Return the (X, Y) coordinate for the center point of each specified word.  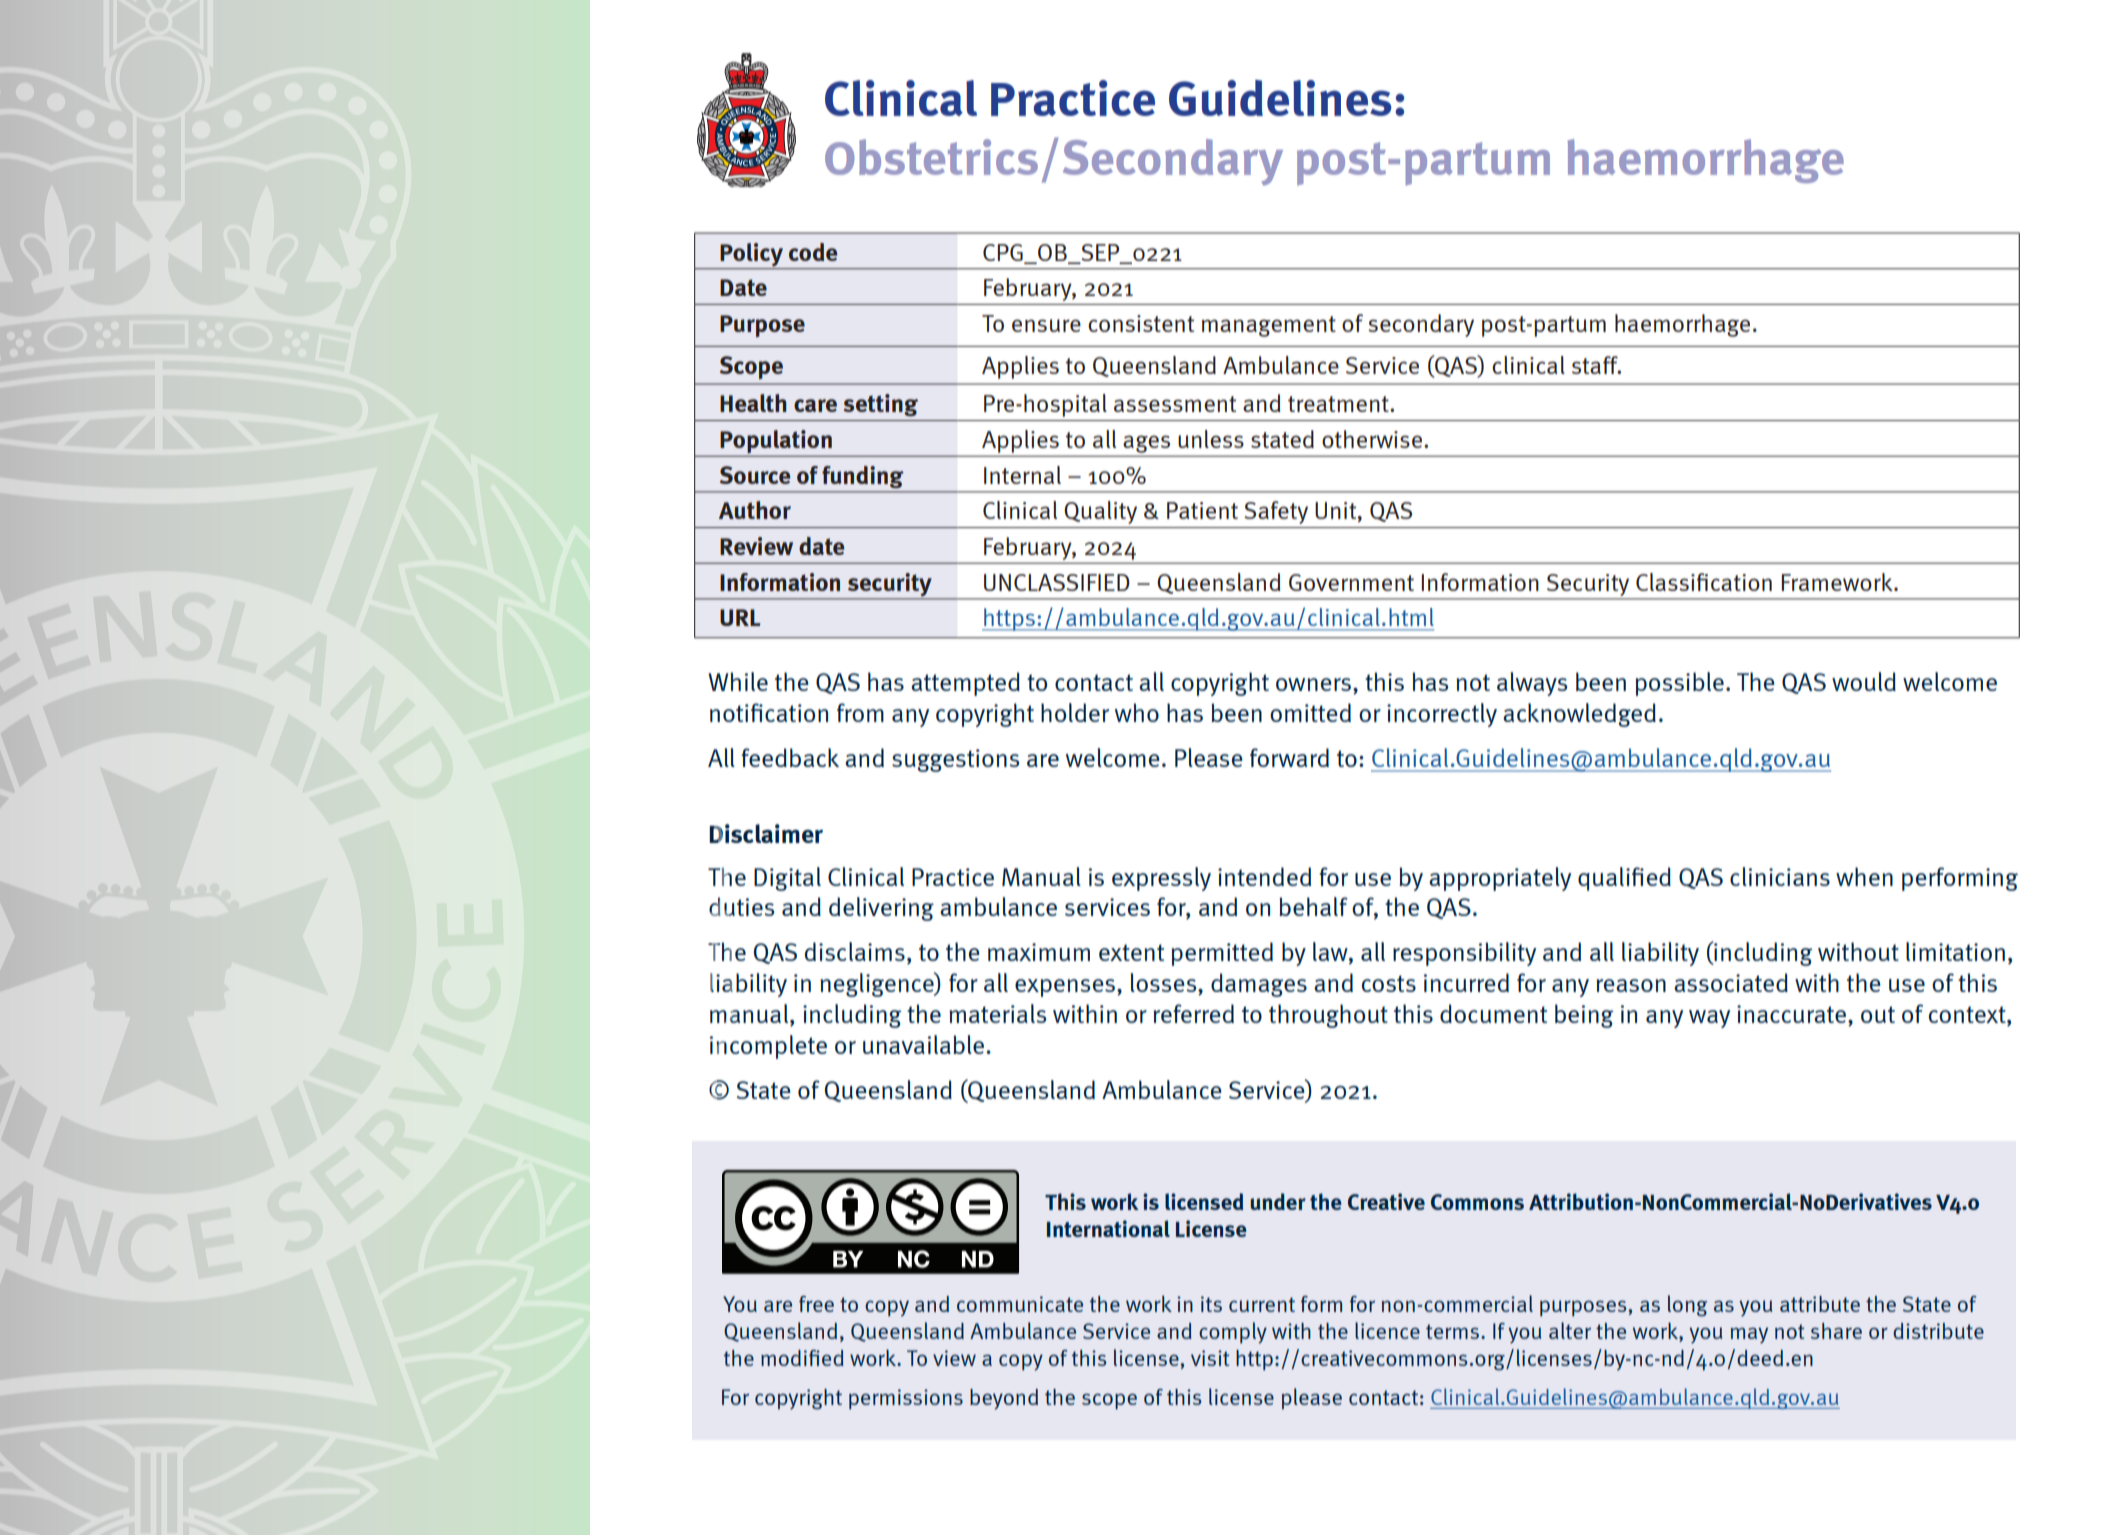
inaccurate (1791, 1014)
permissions (906, 1399)
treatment (1339, 404)
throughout (1328, 1016)
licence (1387, 1330)
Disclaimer (766, 833)
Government (1351, 582)
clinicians (1780, 876)
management (1269, 326)
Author (755, 510)
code (813, 252)
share (1836, 1331)
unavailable (925, 1044)
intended (1264, 876)
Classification (1704, 582)
